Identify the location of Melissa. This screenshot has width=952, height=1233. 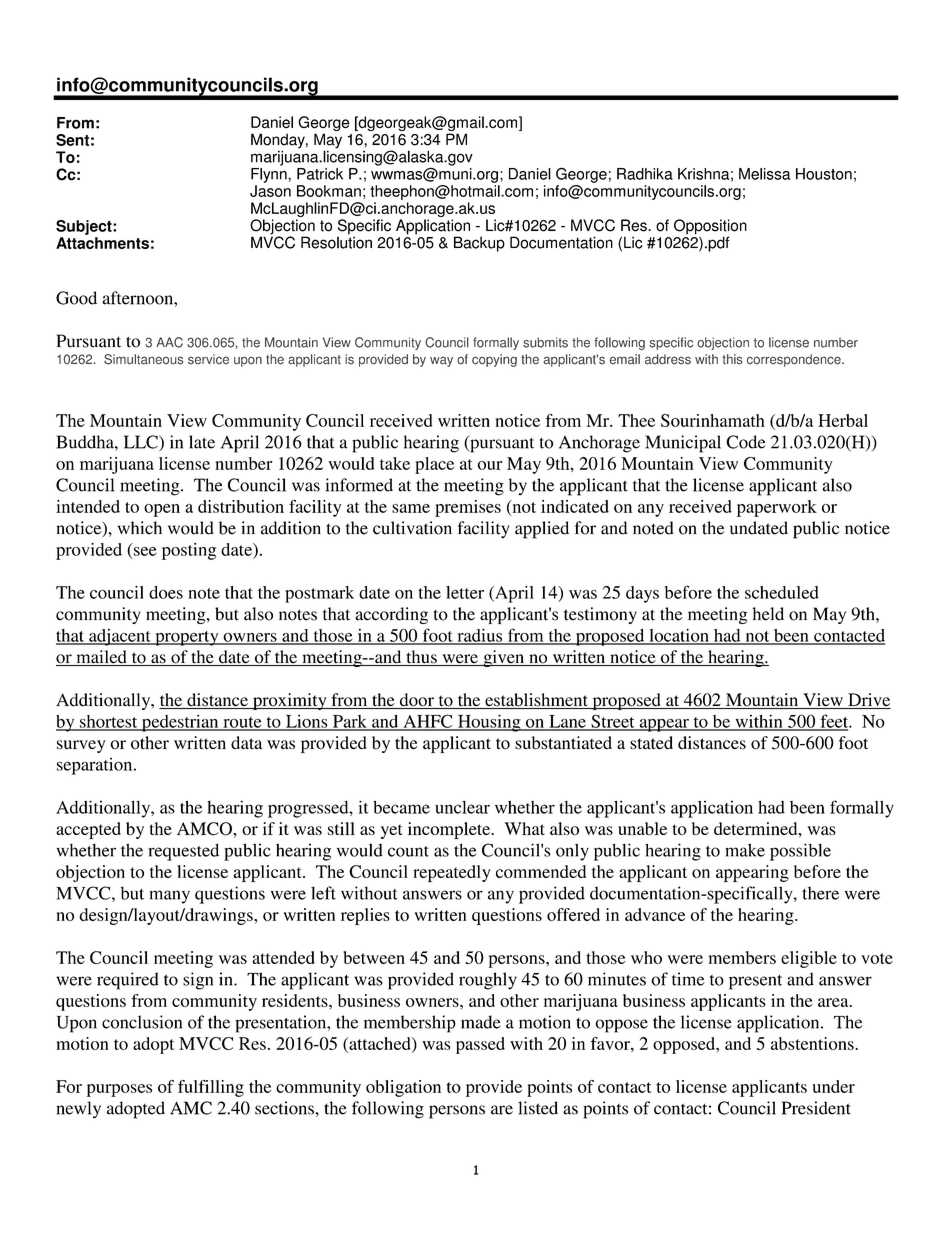
(764, 174).
